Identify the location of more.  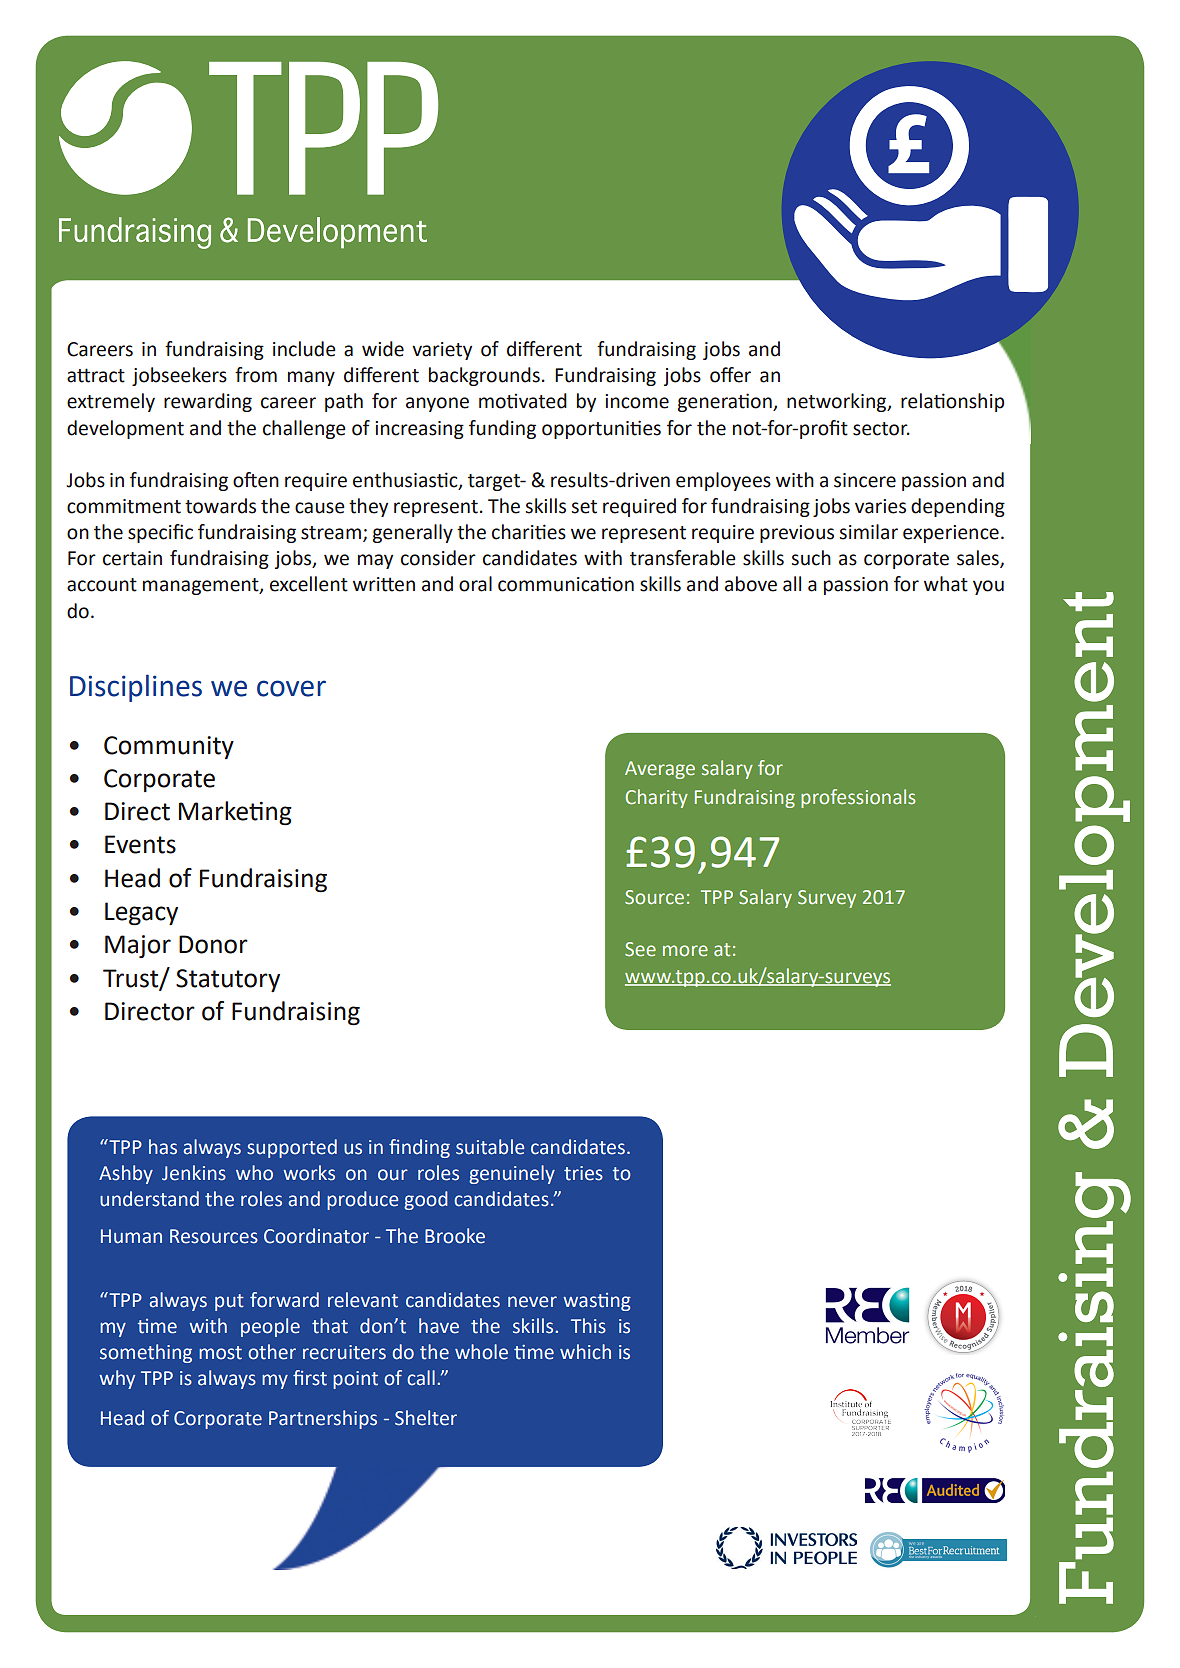
(685, 951).
